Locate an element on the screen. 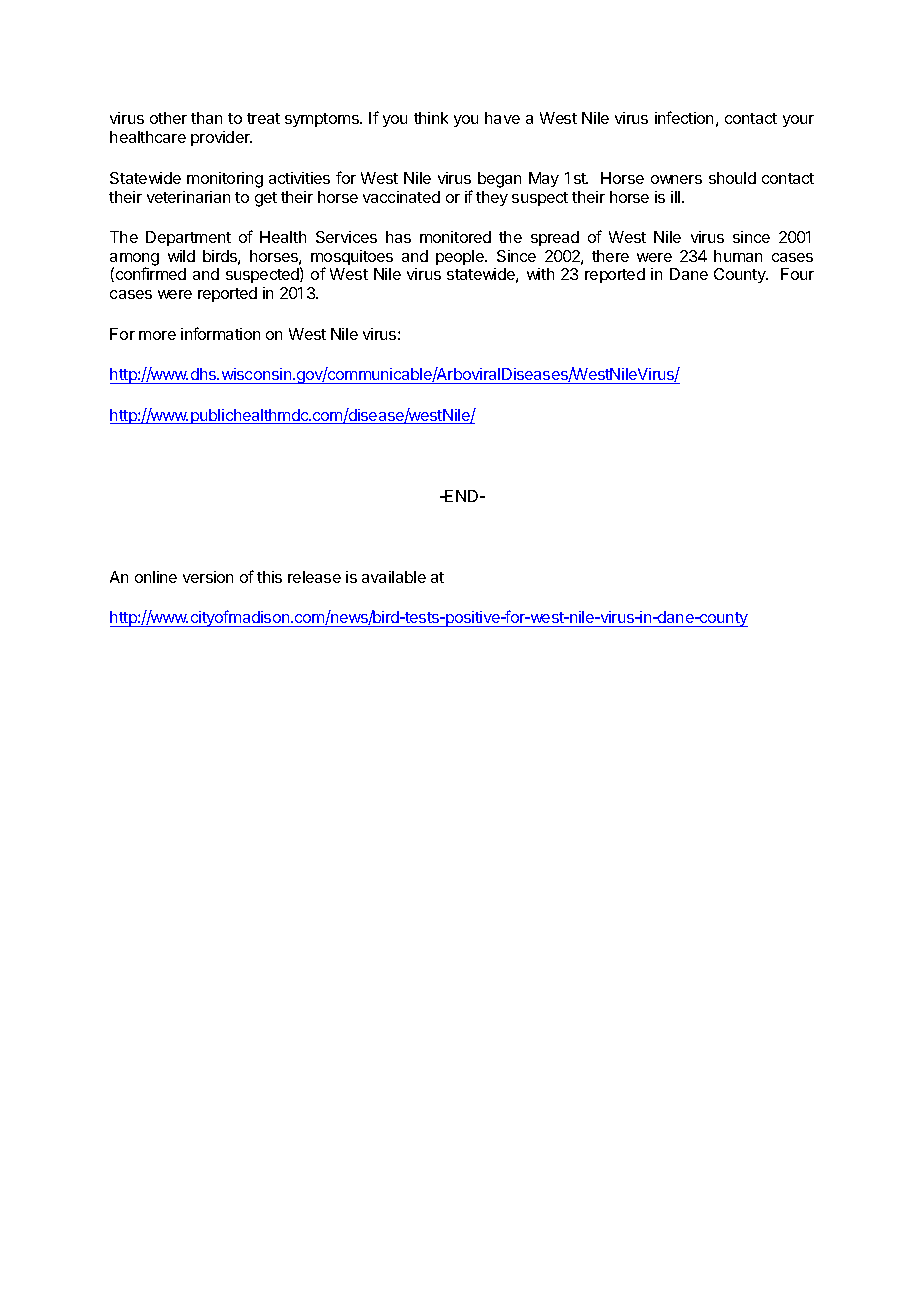 The height and width of the screenshot is (1308, 924). information is located at coordinates (220, 333).
